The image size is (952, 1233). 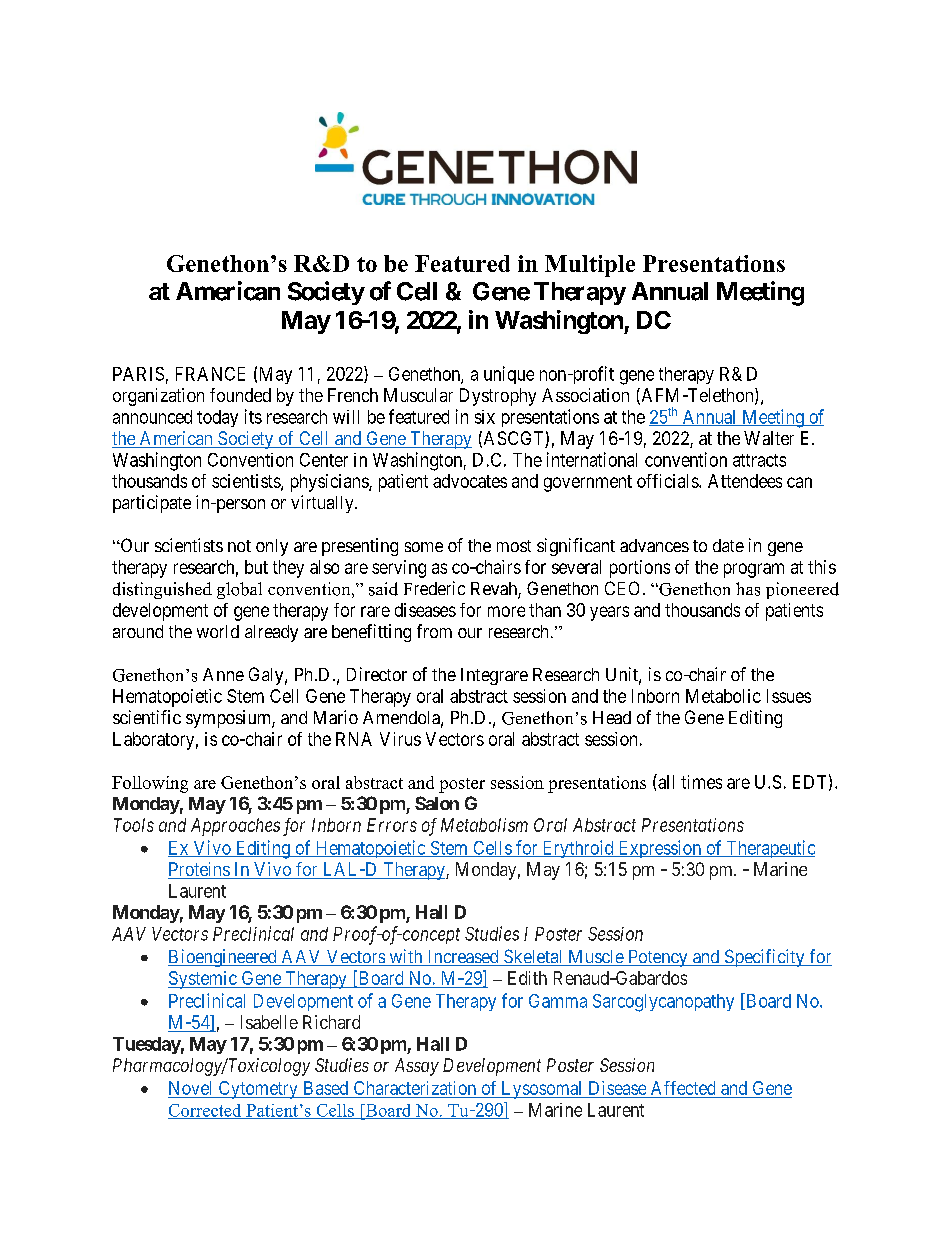 I want to click on advocates, so click(x=470, y=481).
